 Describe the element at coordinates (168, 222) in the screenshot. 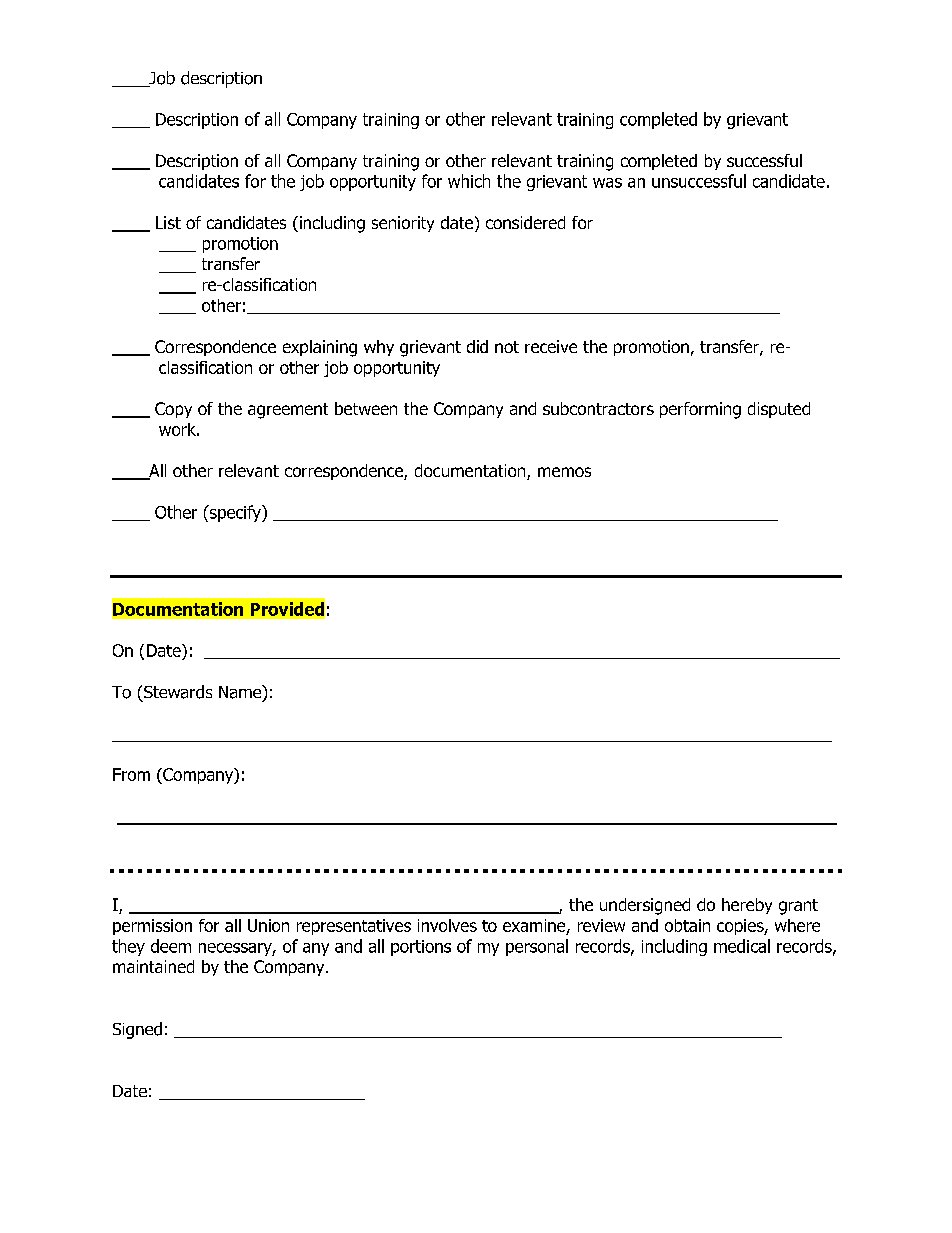

I see `List` at that location.
